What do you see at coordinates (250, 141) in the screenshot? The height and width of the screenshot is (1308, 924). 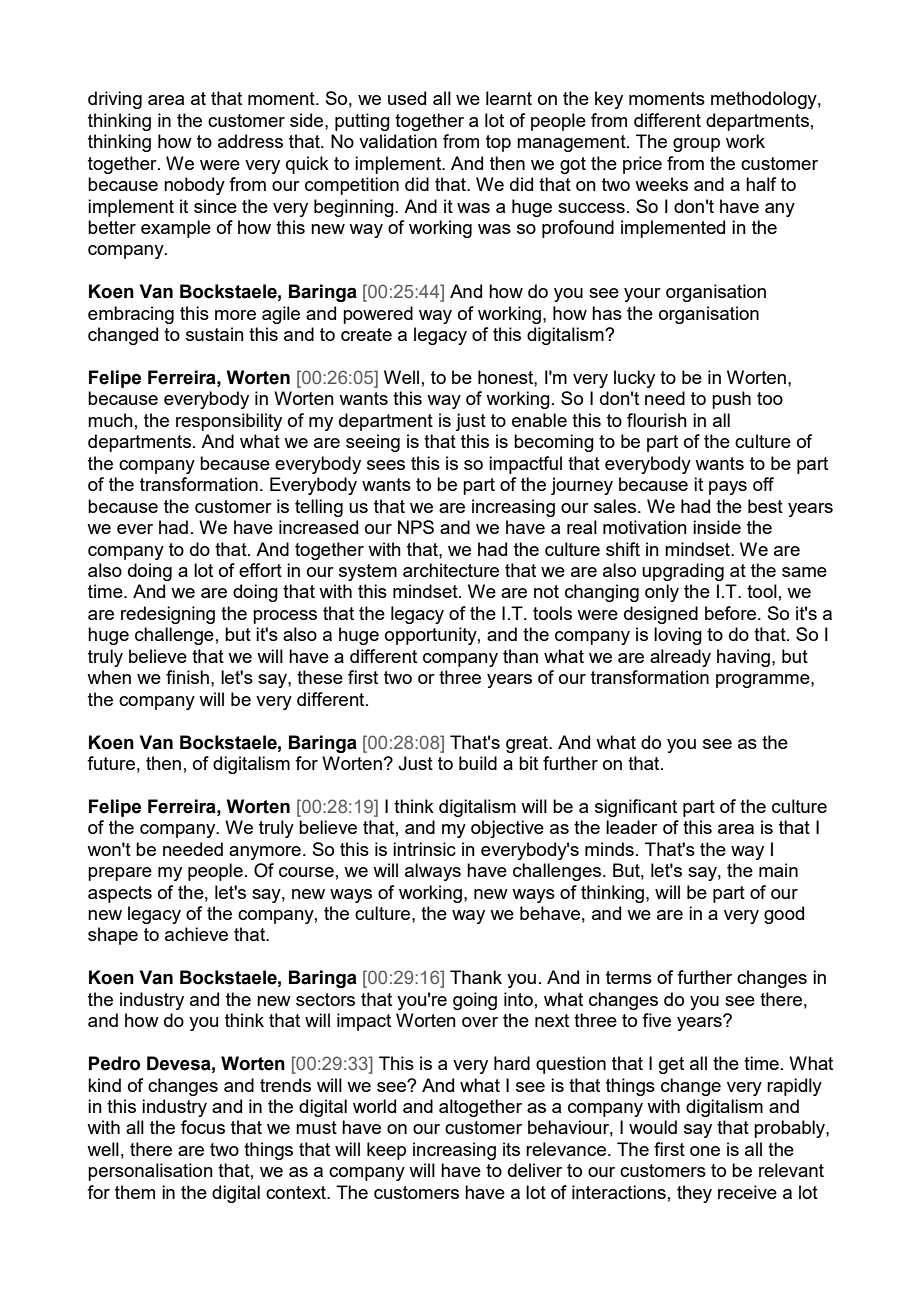 I see `address` at bounding box center [250, 141].
